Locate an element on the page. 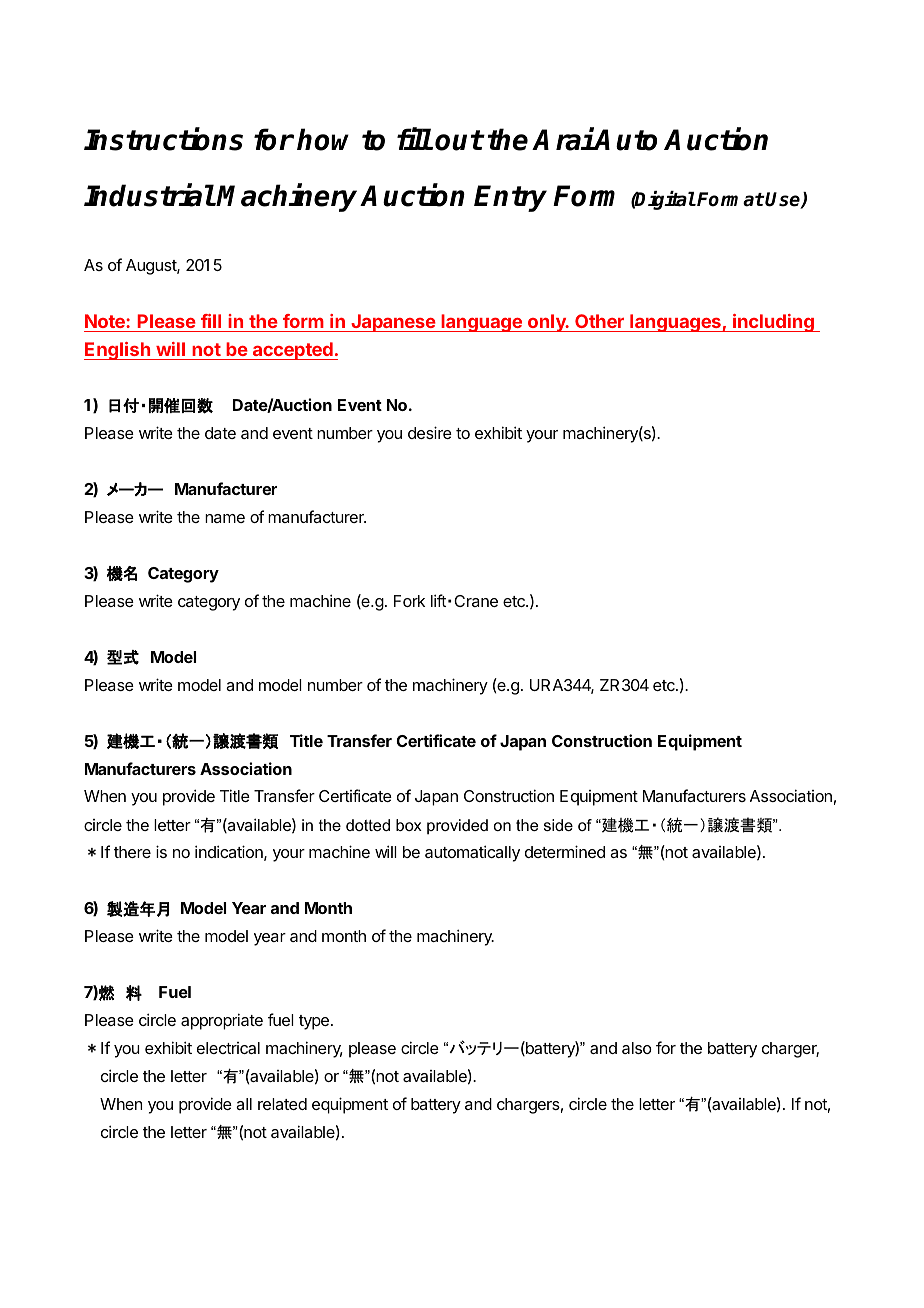  name is located at coordinates (225, 518).
